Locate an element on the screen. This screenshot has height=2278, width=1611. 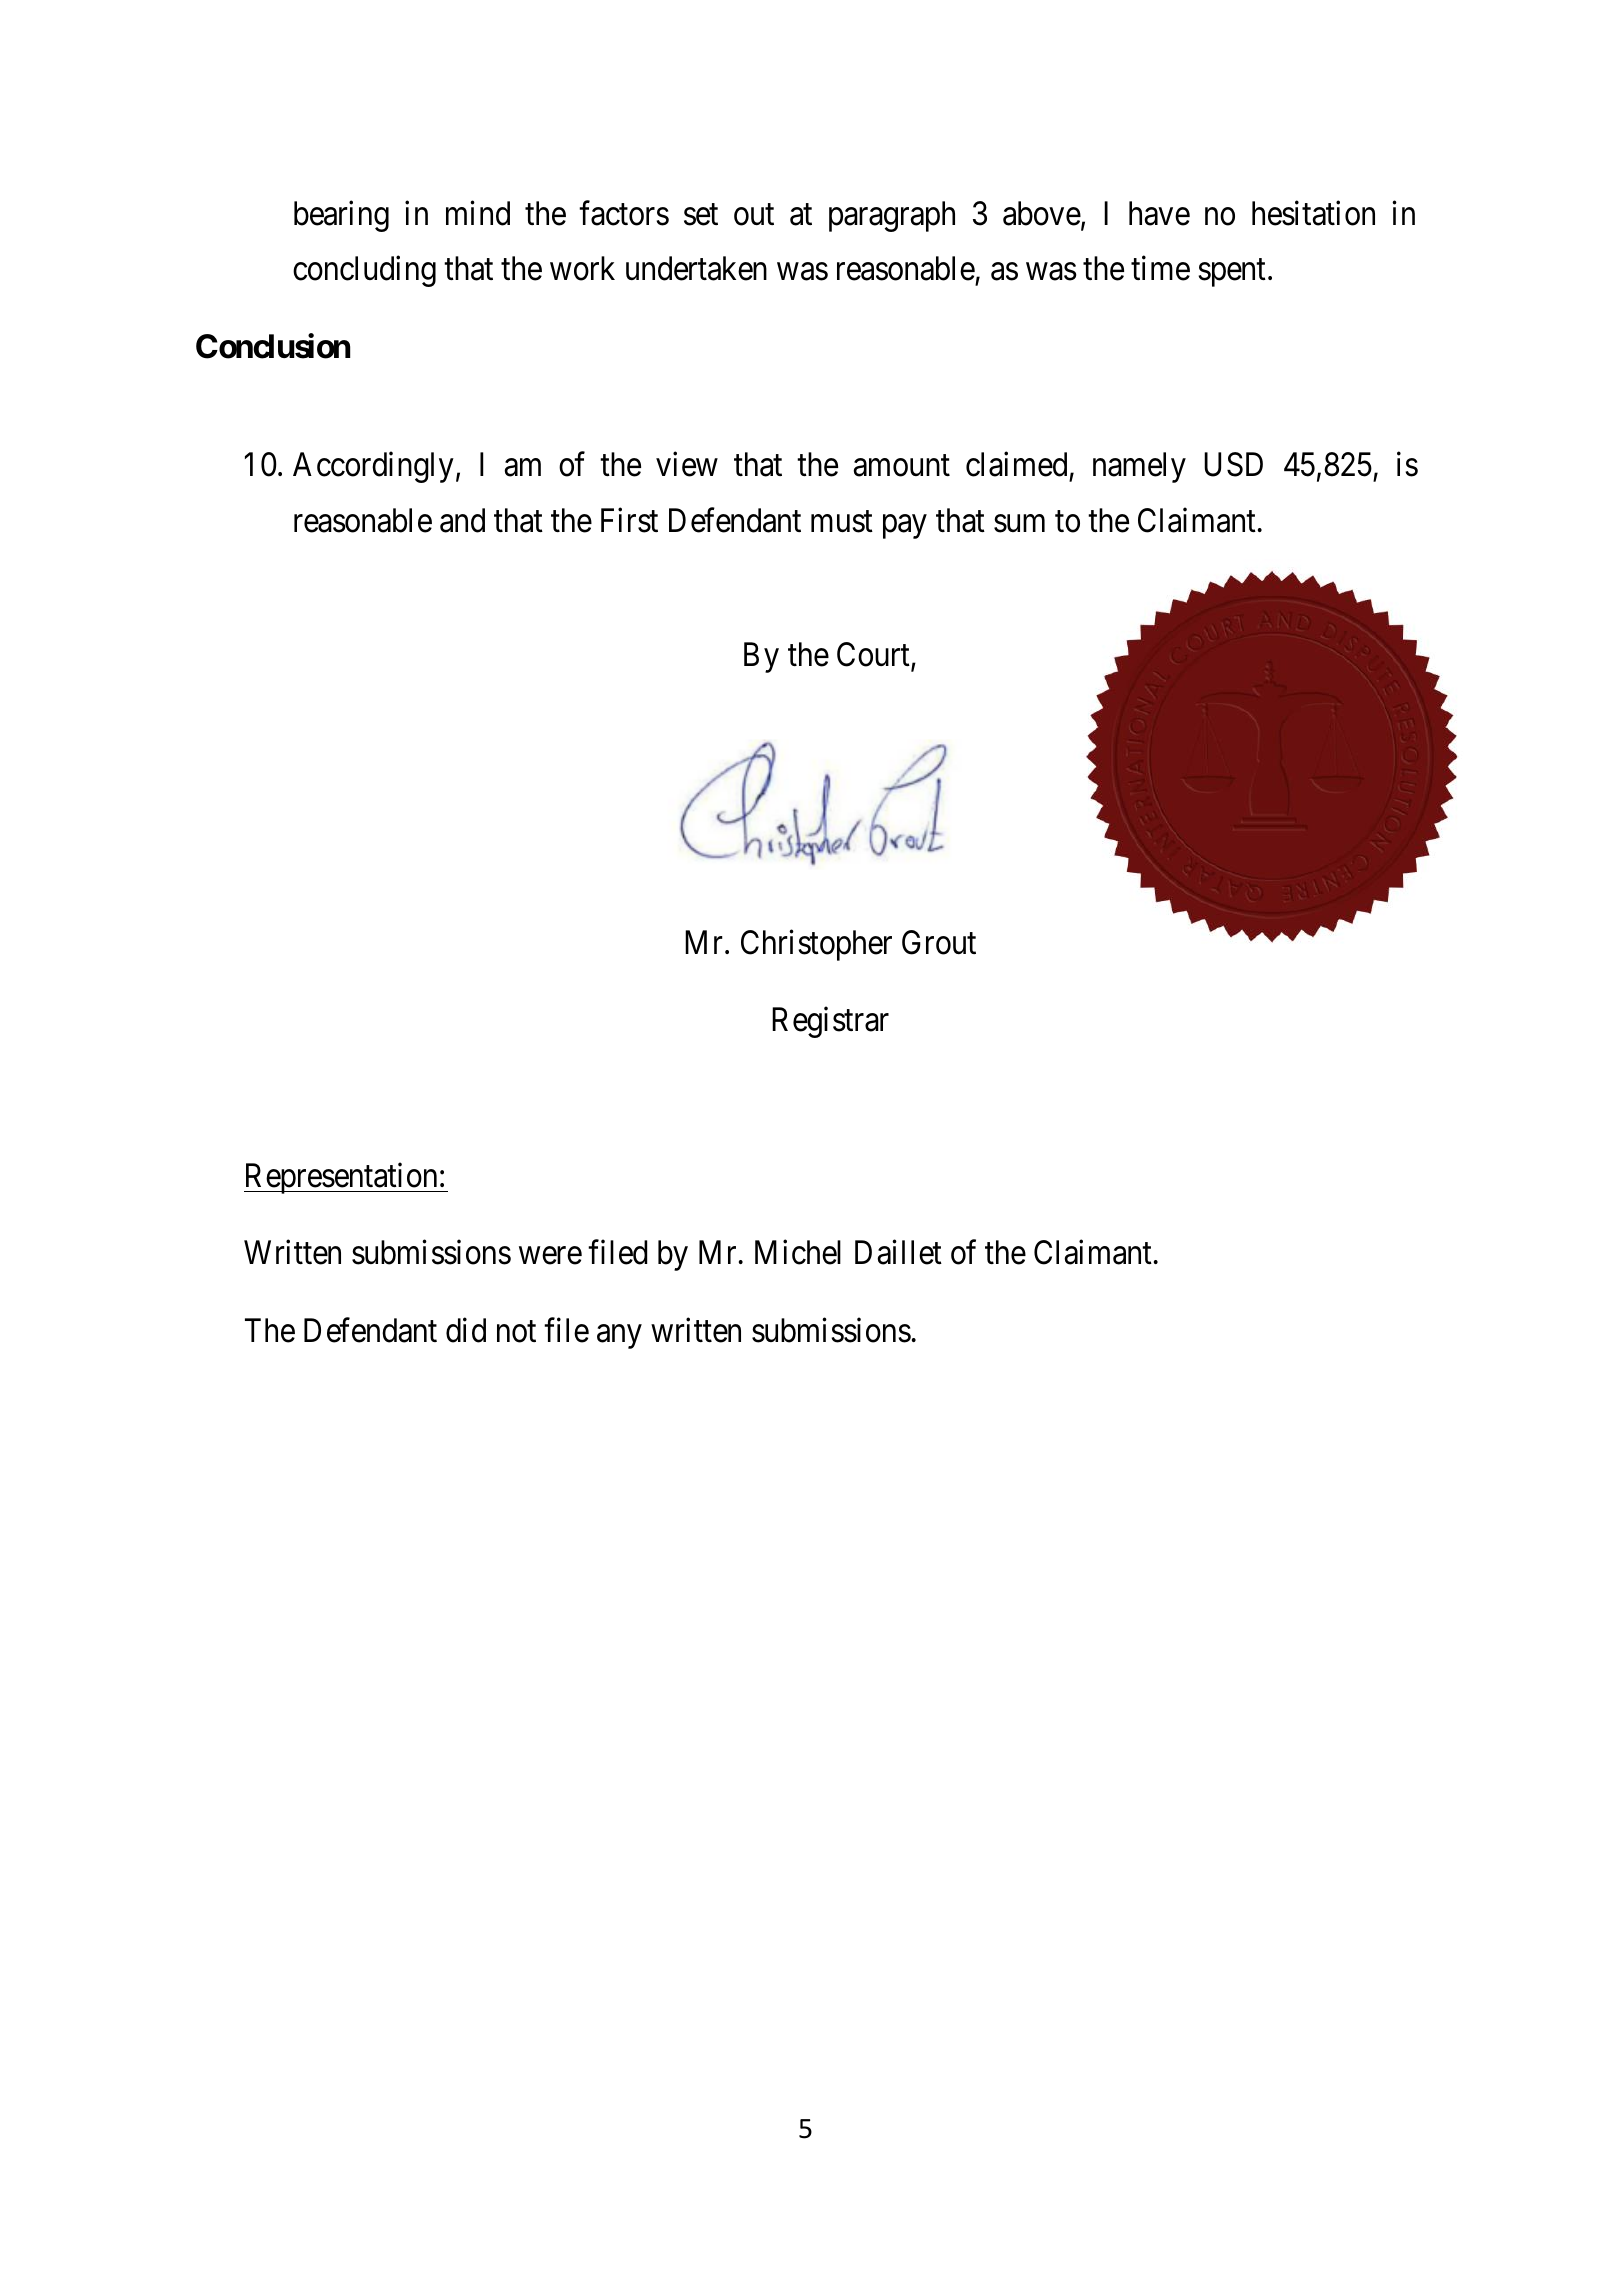
concluding is located at coordinates (364, 271).
